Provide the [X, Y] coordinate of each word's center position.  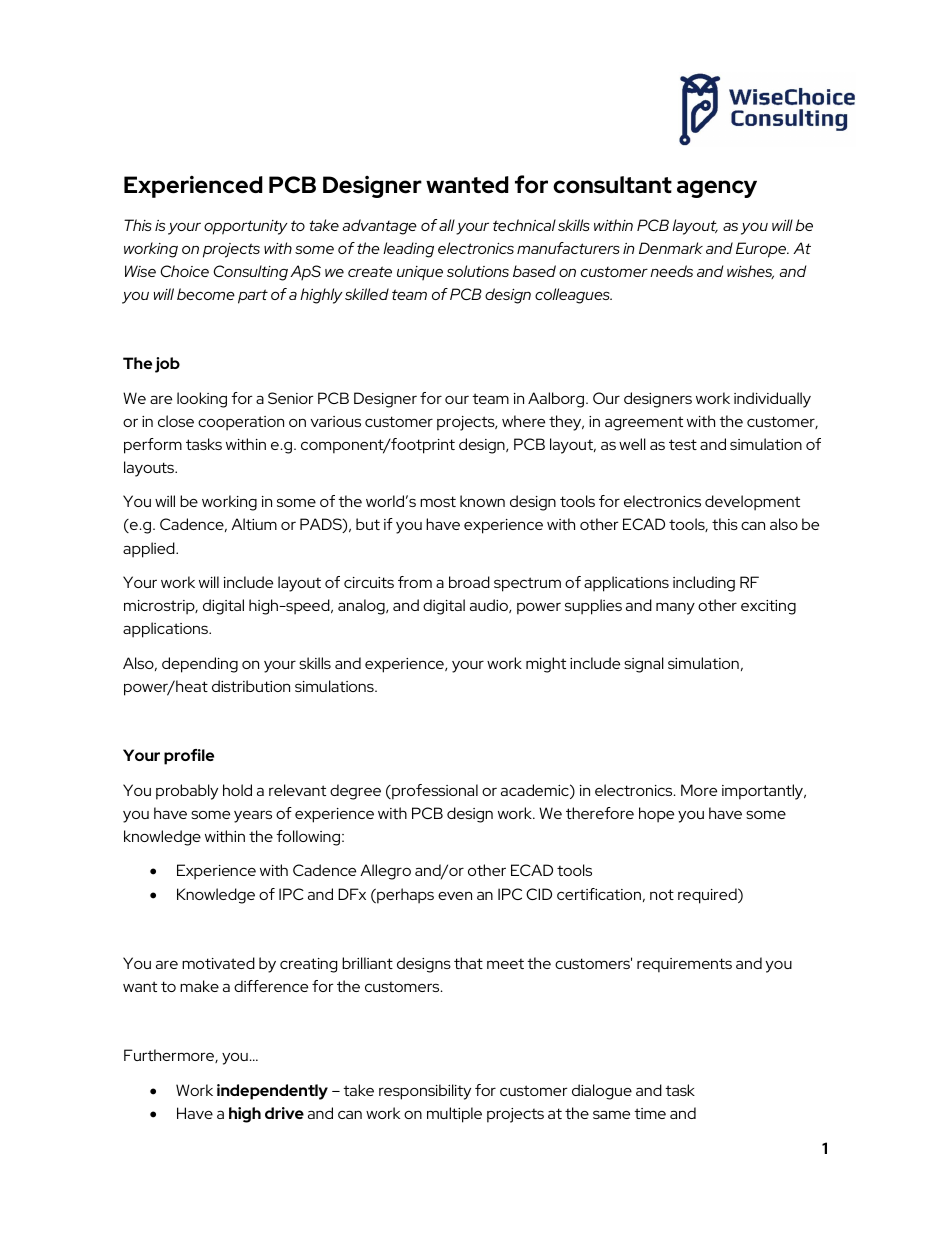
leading [408, 250]
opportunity [246, 227]
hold [237, 790]
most [438, 501]
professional [434, 792]
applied [150, 550]
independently [272, 1092]
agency [717, 189]
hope [656, 815]
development [752, 503]
